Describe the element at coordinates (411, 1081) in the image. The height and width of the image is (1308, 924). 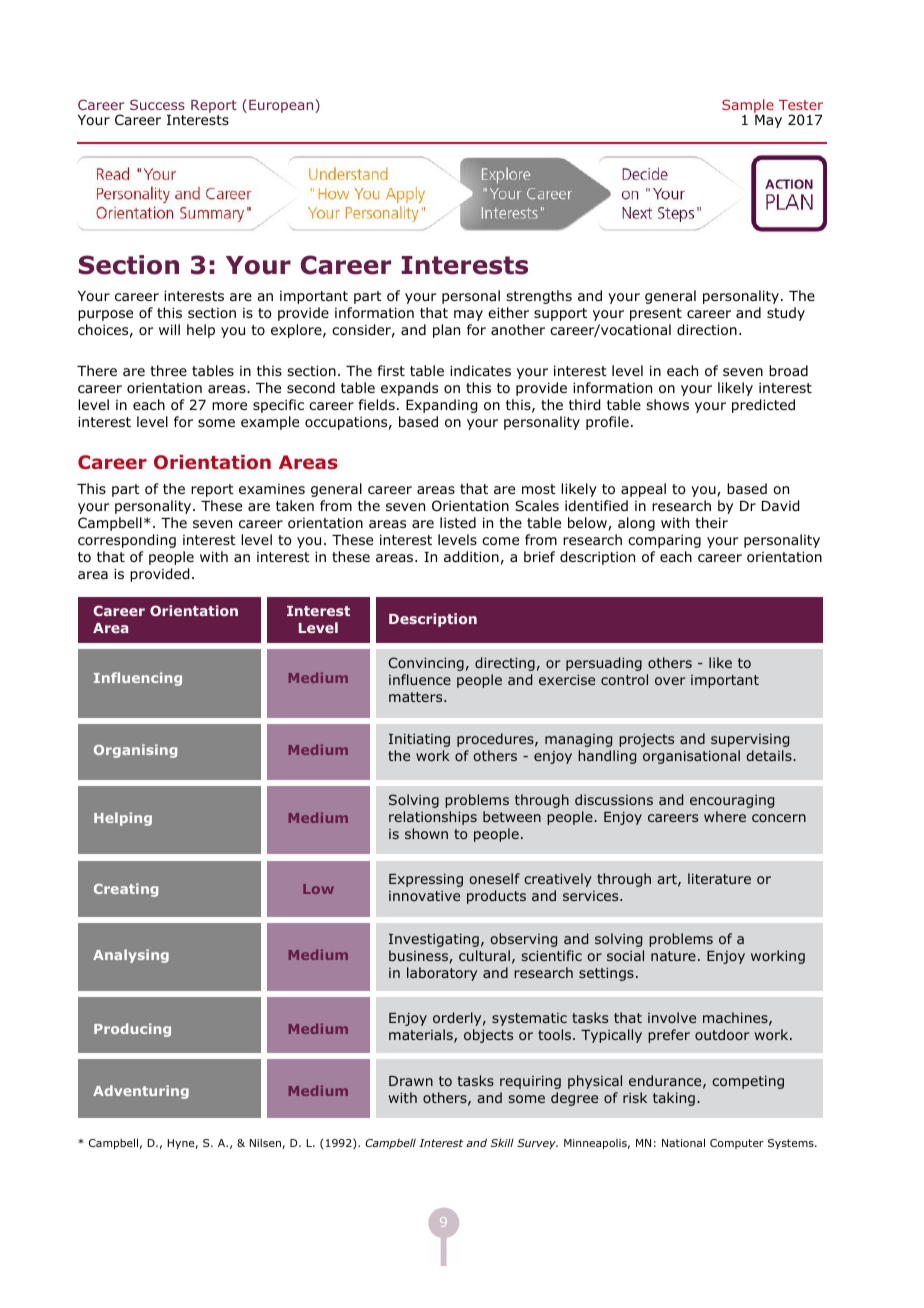
I see `Drawn` at that location.
